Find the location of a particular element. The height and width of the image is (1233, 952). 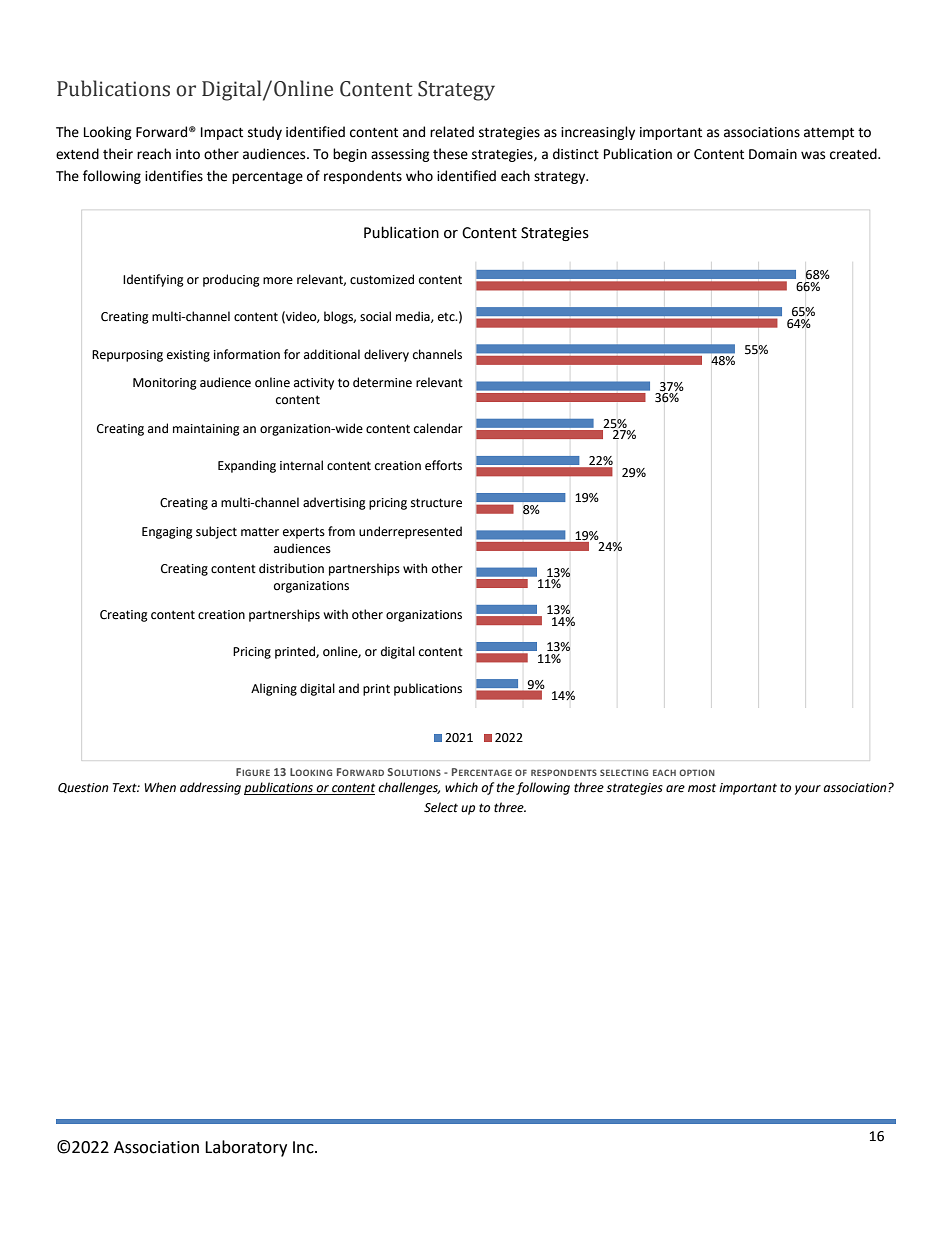

which is located at coordinates (461, 787).
